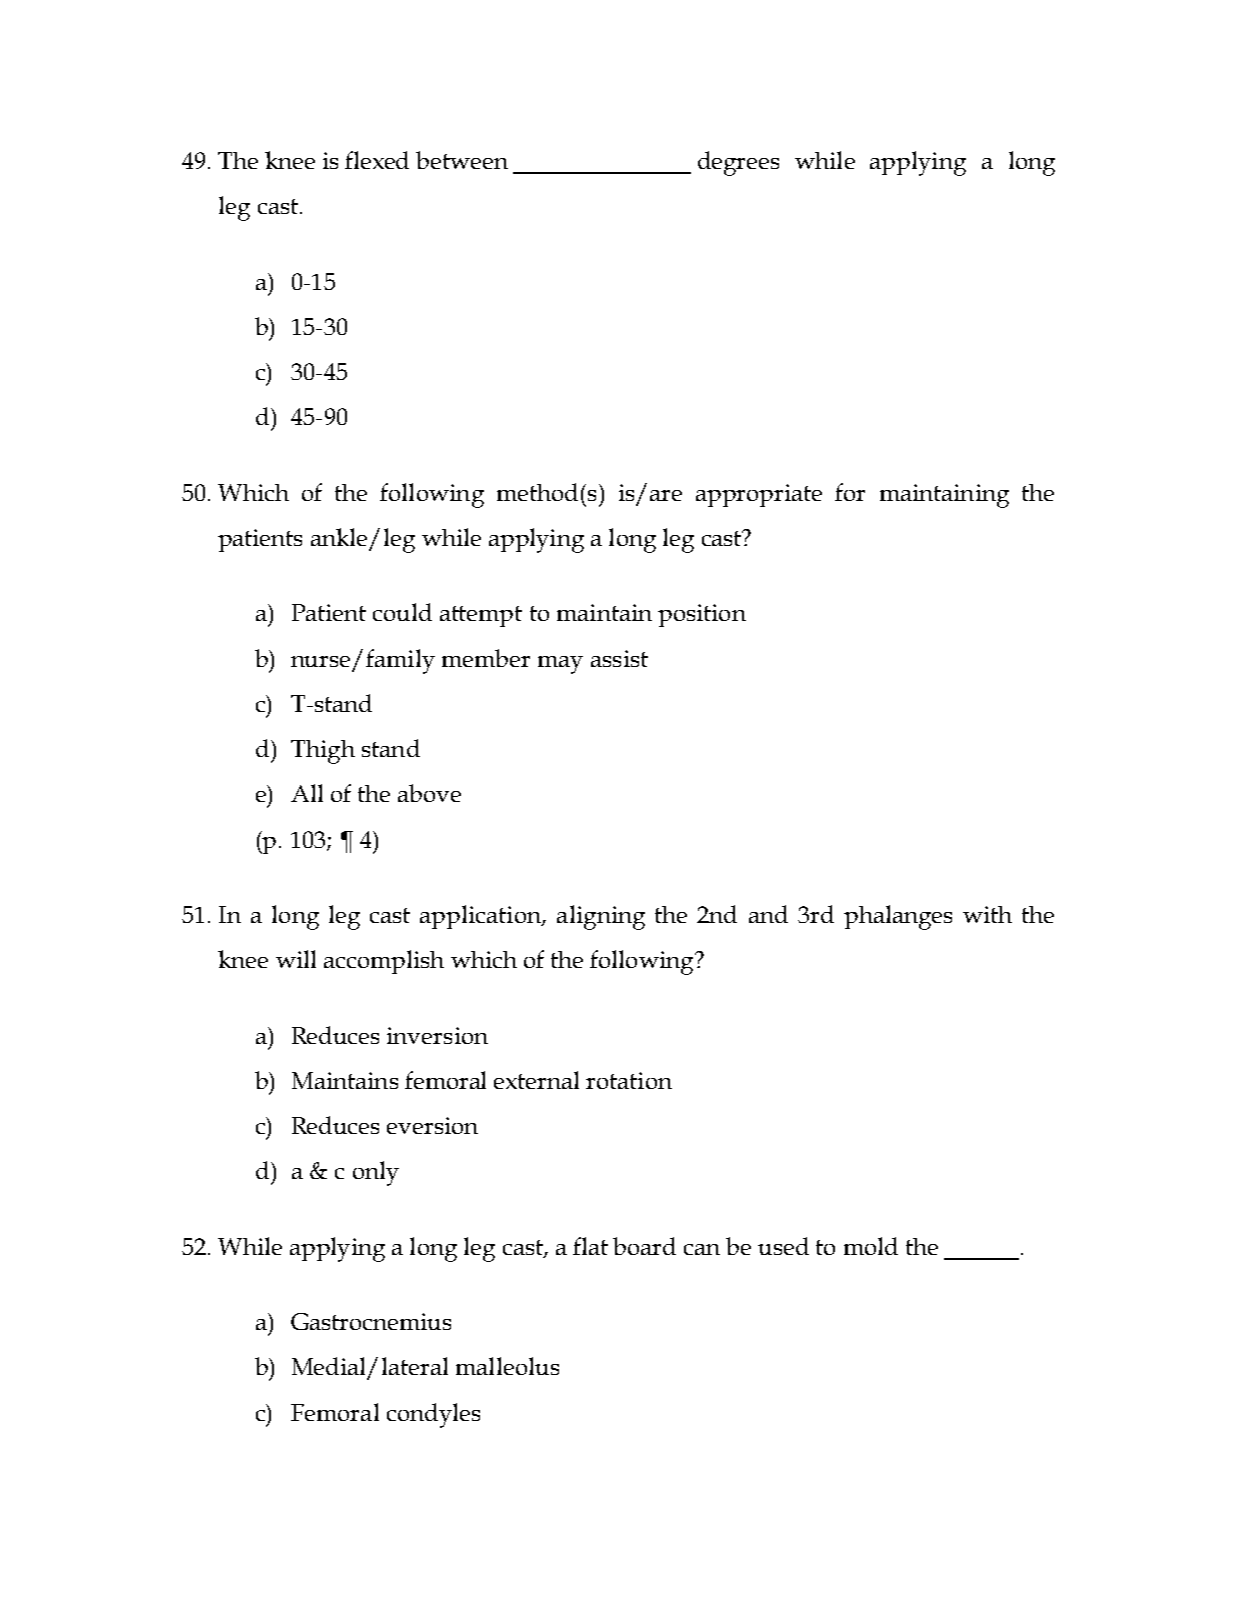  I want to click on flexed, so click(377, 160).
